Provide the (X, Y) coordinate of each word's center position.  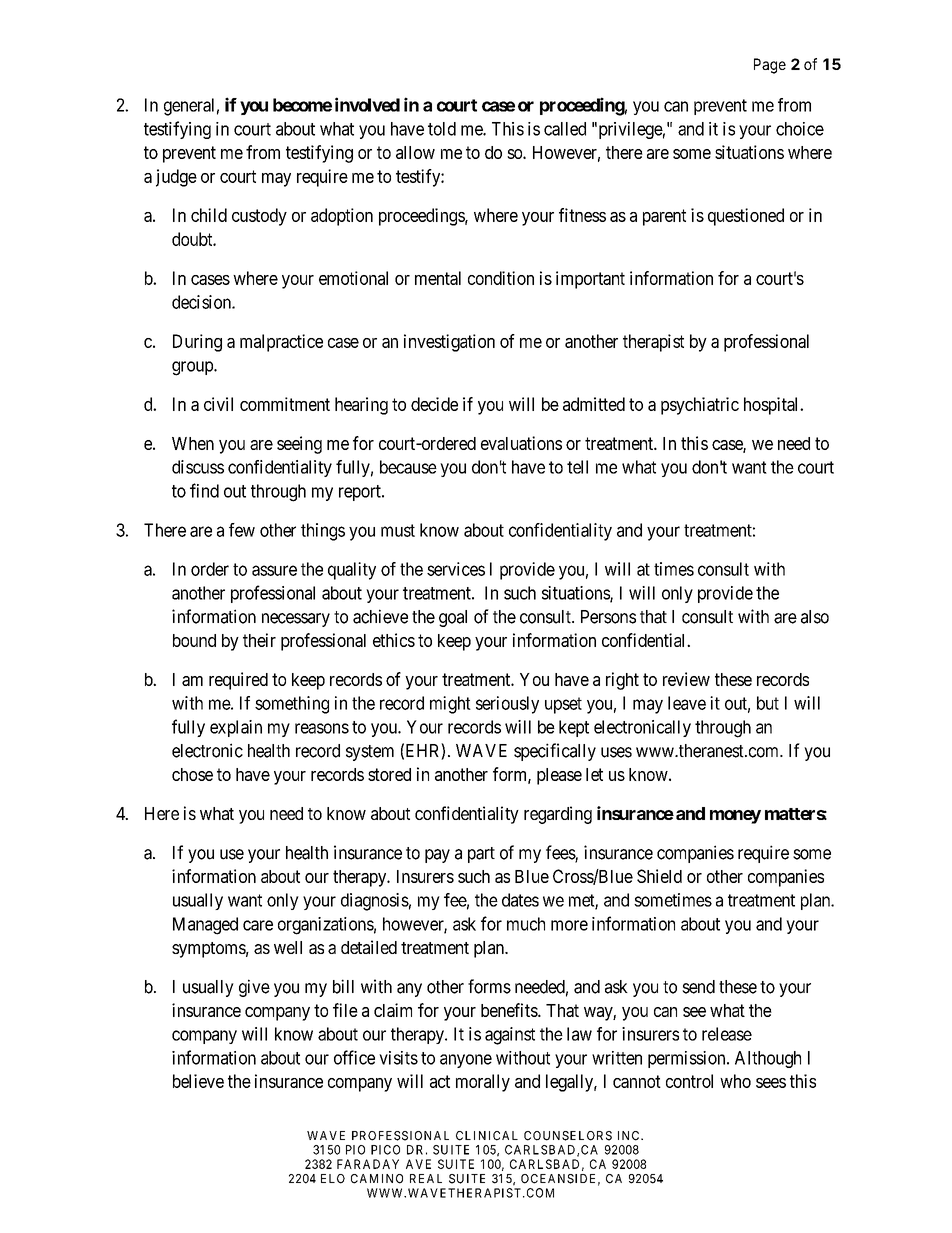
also (815, 617)
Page (770, 66)
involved (367, 104)
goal (453, 618)
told (442, 129)
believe (198, 1081)
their (259, 640)
